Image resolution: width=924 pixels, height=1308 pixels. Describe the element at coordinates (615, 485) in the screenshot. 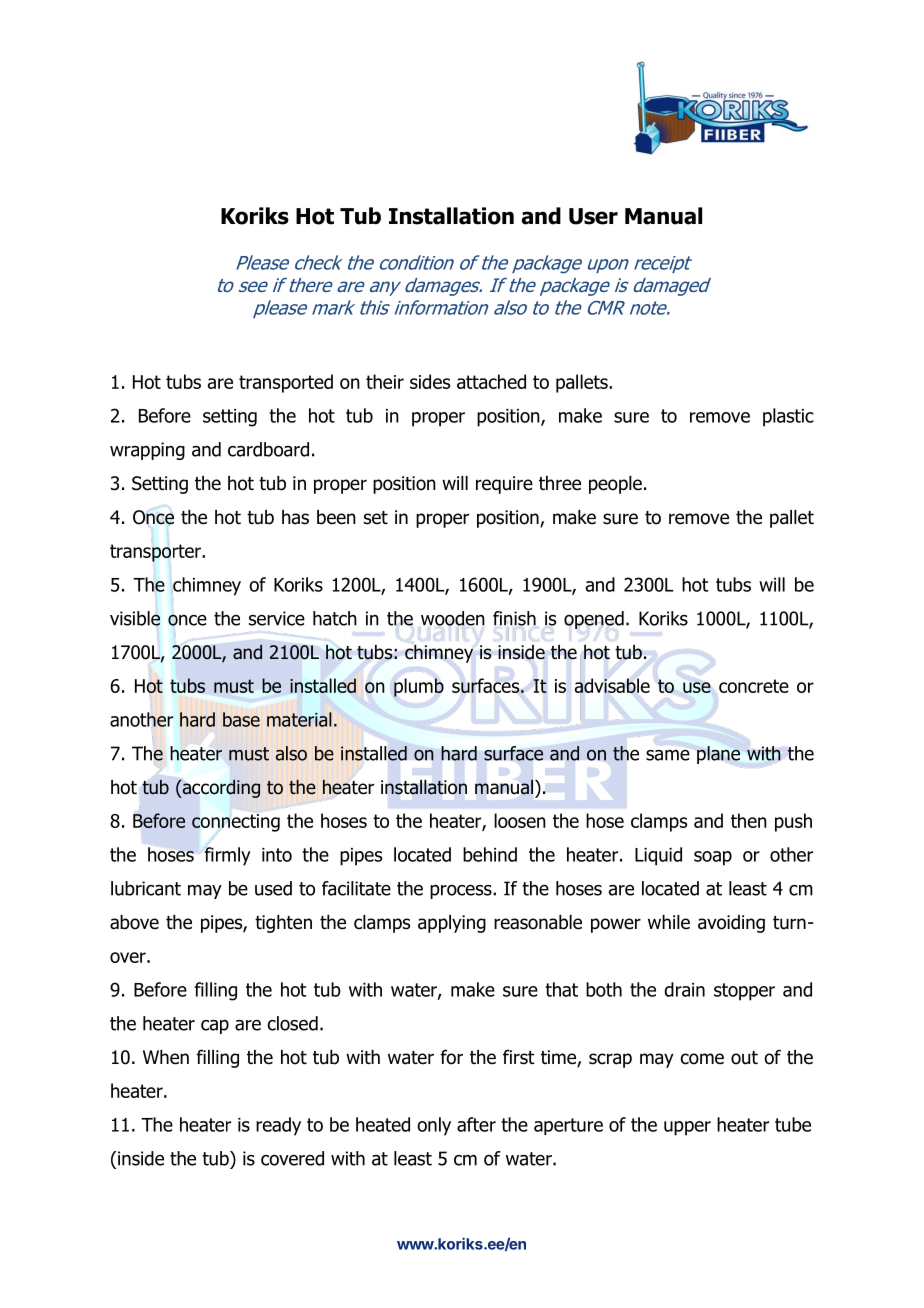

I see `people` at that location.
